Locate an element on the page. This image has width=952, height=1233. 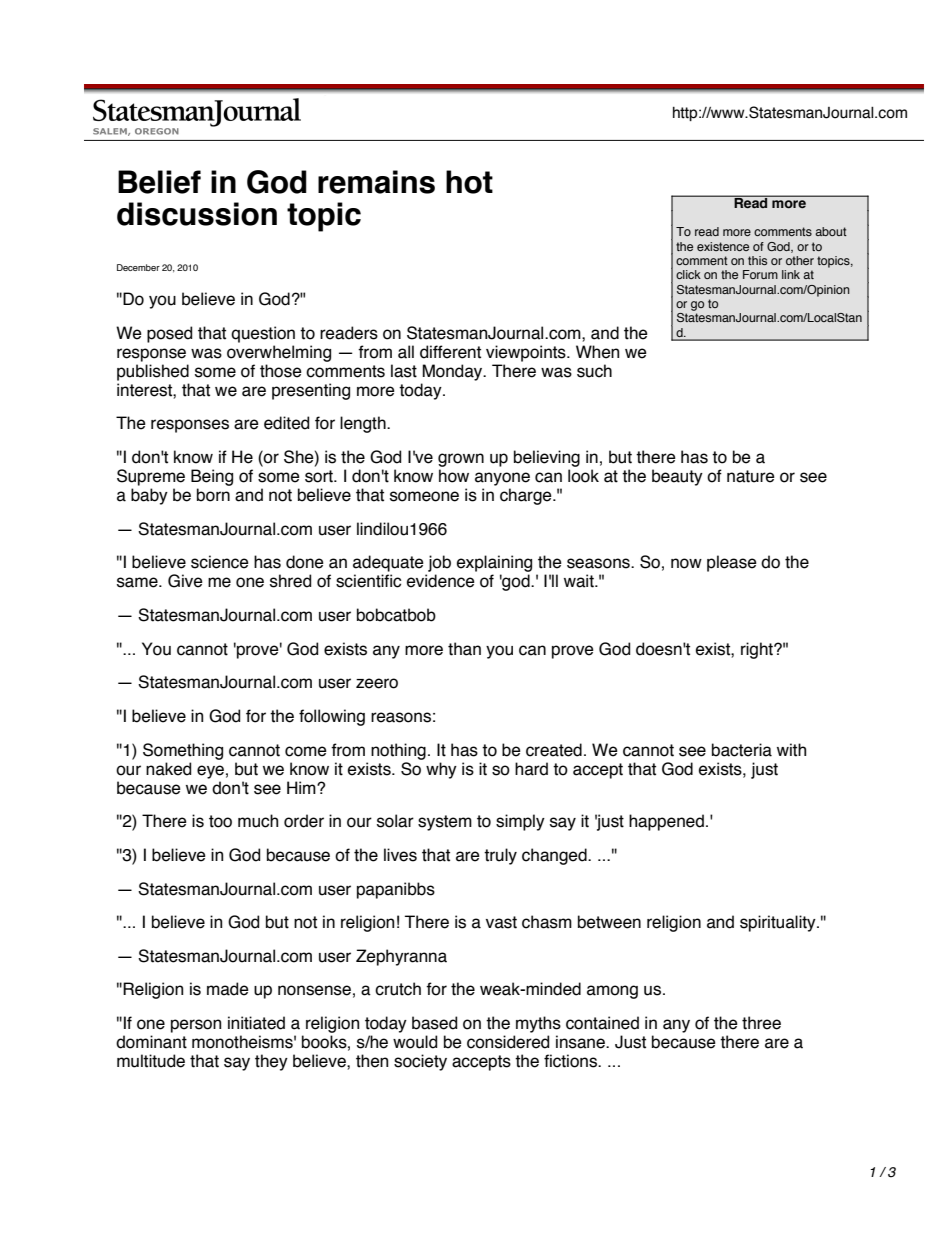
considered is located at coordinates (508, 1042).
